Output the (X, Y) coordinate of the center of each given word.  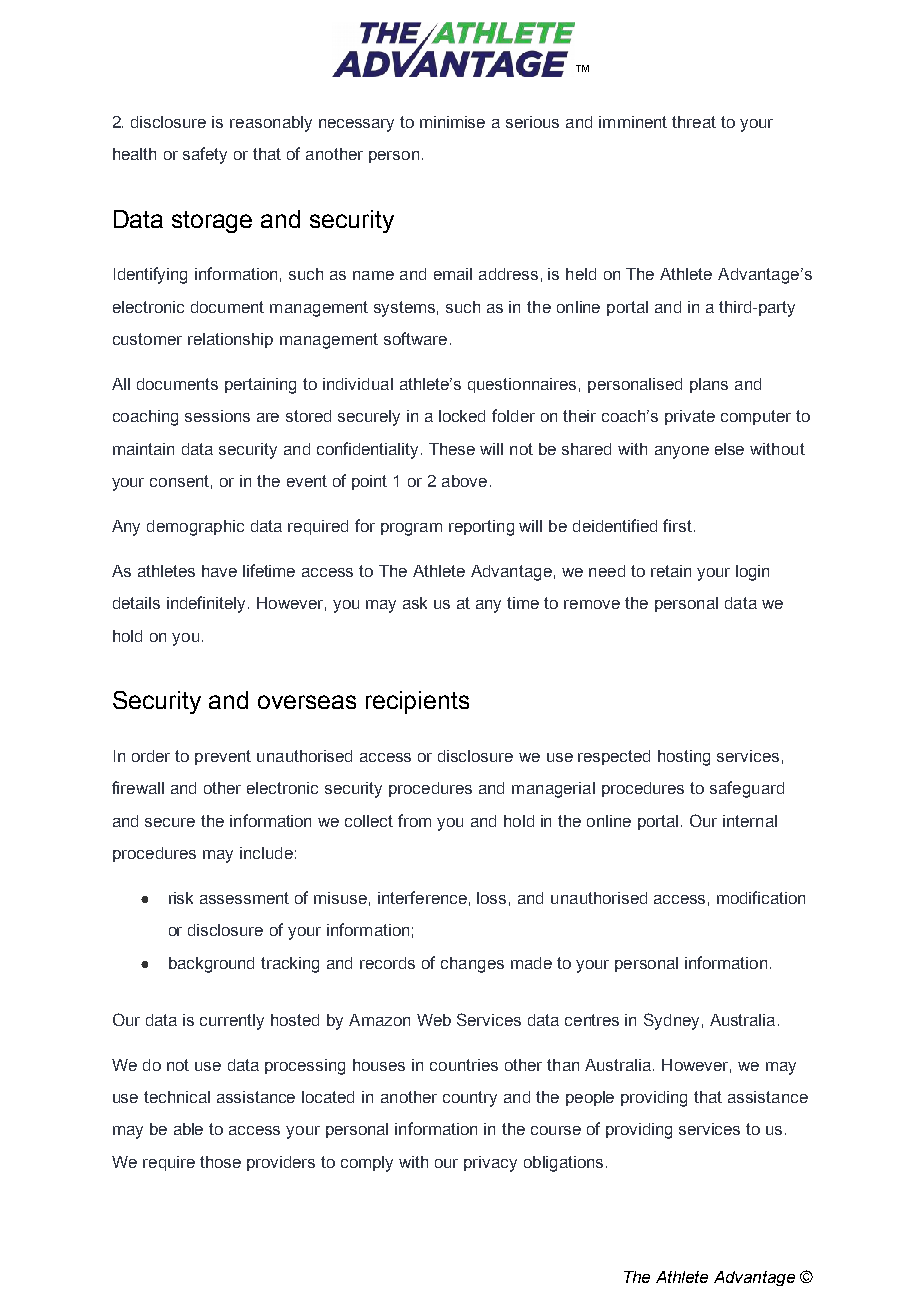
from (414, 820)
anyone (682, 452)
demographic (195, 528)
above (464, 481)
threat (694, 122)
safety (205, 155)
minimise (452, 122)
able (188, 1129)
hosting (684, 758)
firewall (138, 787)
